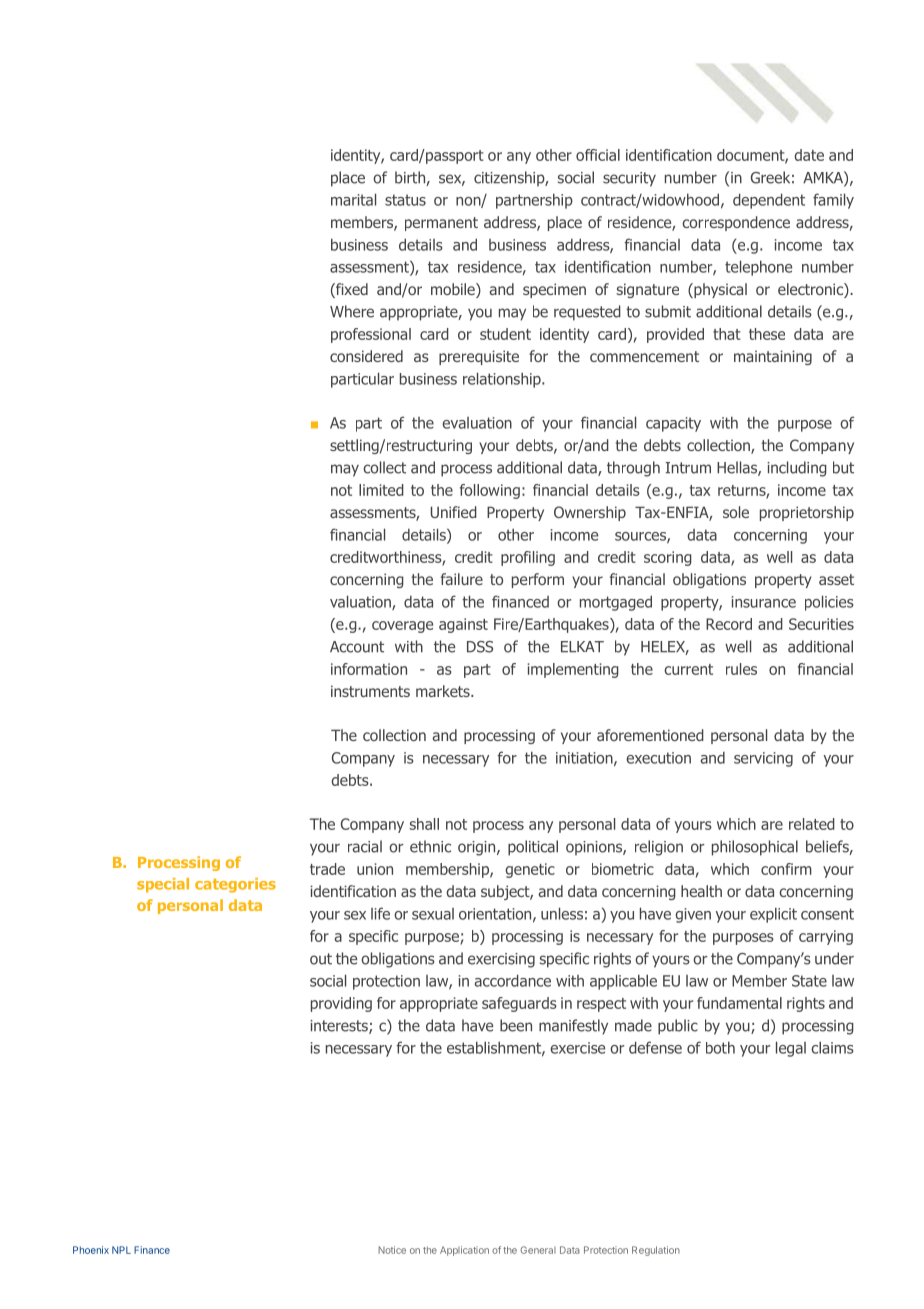 This image has height=1309, width=924. What do you see at coordinates (121, 1250) in the image?
I see `NPL` at bounding box center [121, 1250].
